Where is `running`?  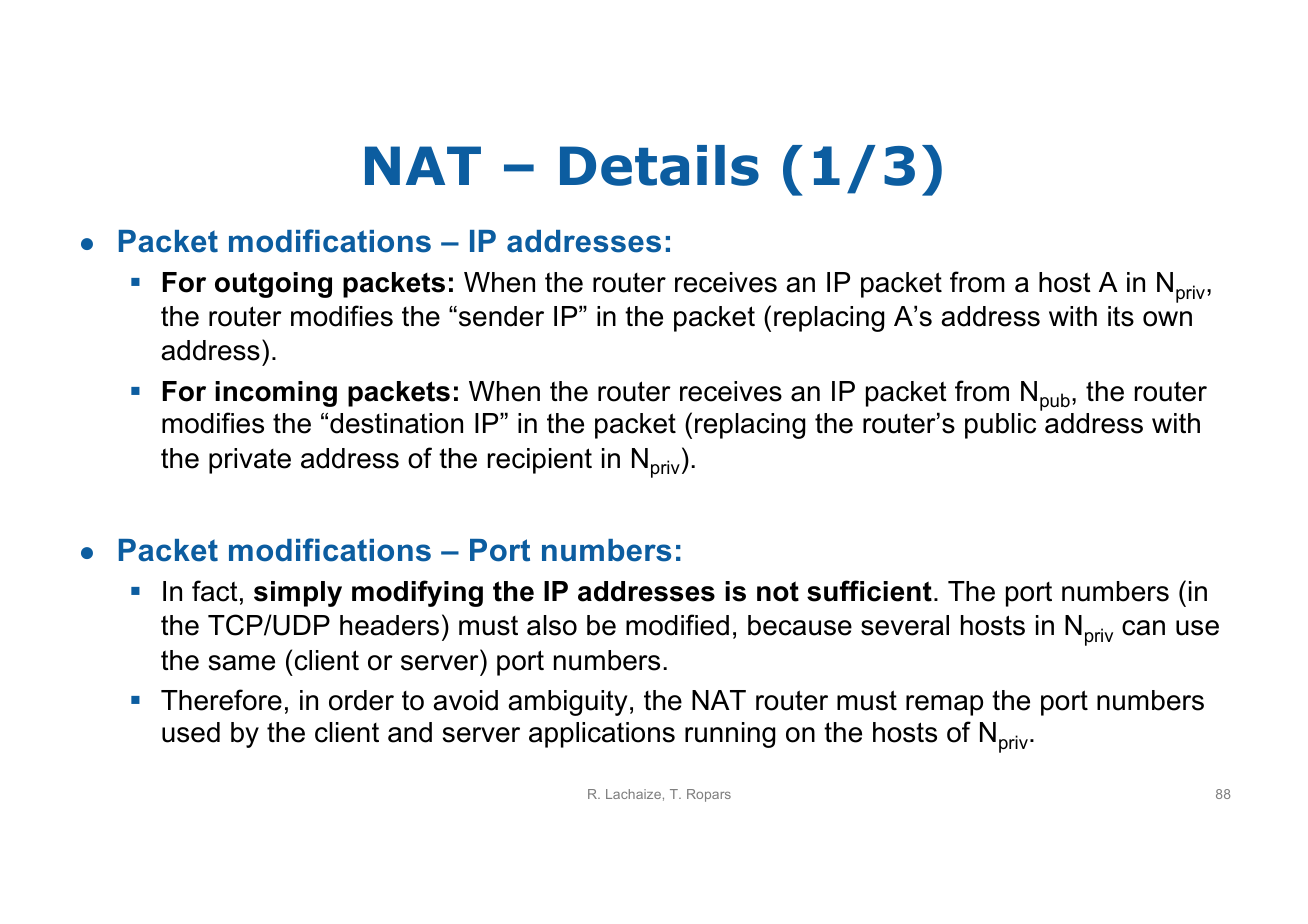 running is located at coordinates (730, 735).
